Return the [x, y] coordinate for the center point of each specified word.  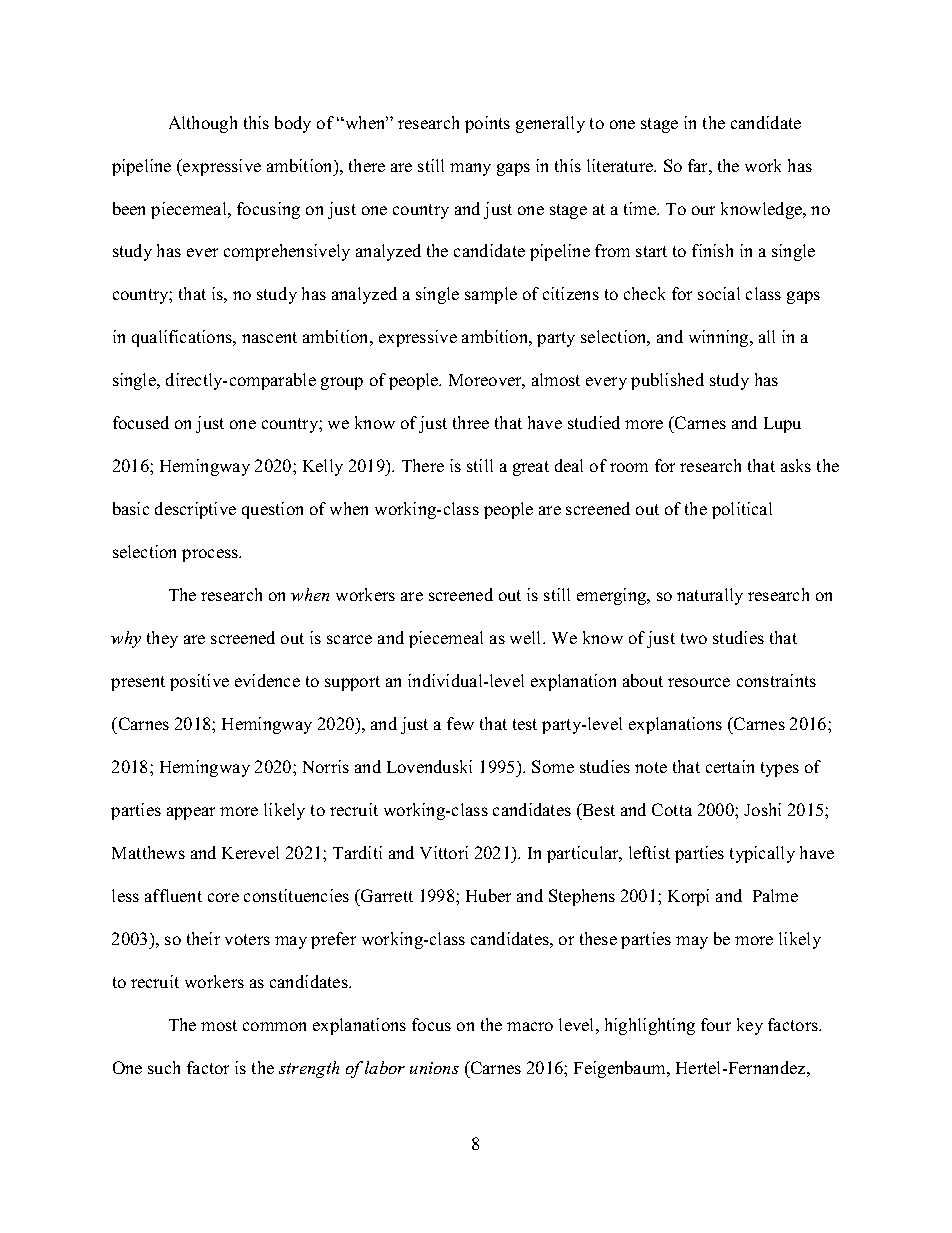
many [470, 169]
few [460, 723]
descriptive [195, 510]
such [164, 1067]
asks [796, 465]
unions [434, 1068]
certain [730, 766]
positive [199, 682]
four [716, 1024]
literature [621, 165]
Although [203, 124]
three [471, 422]
